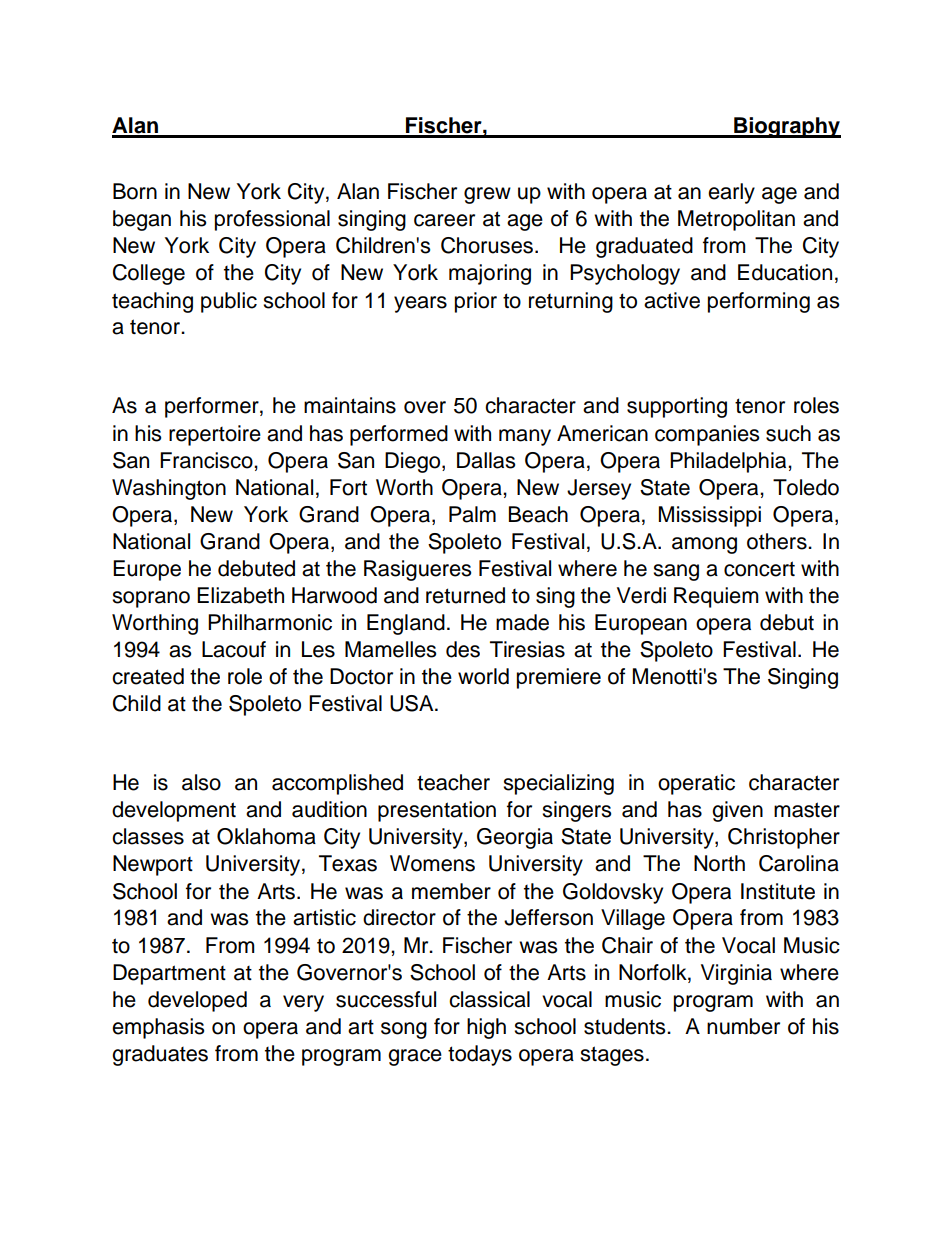 This image has height=1233, width=952. I want to click on teacher, so click(453, 782).
